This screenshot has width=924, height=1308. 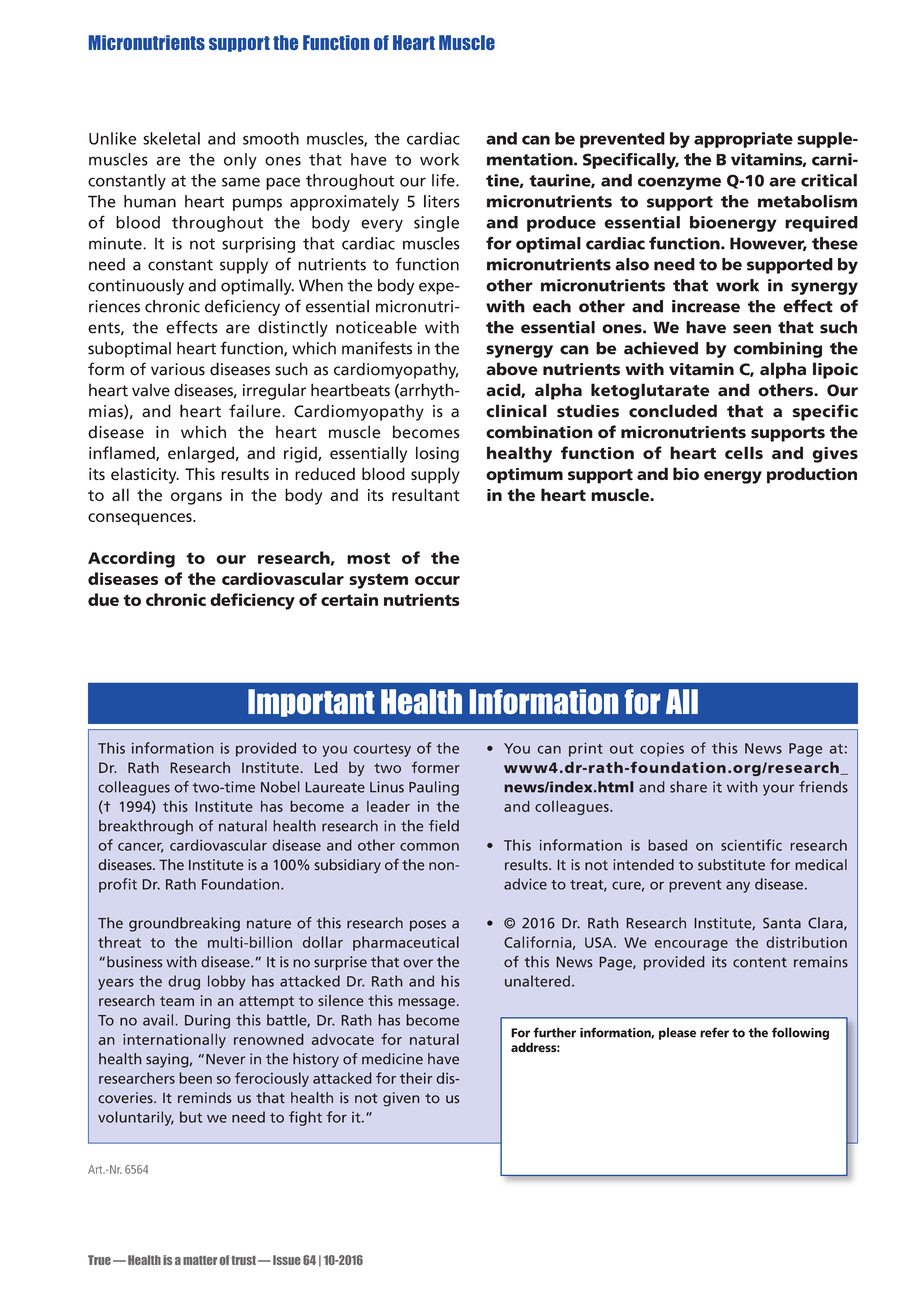 I want to click on skeletal, so click(x=171, y=138).
